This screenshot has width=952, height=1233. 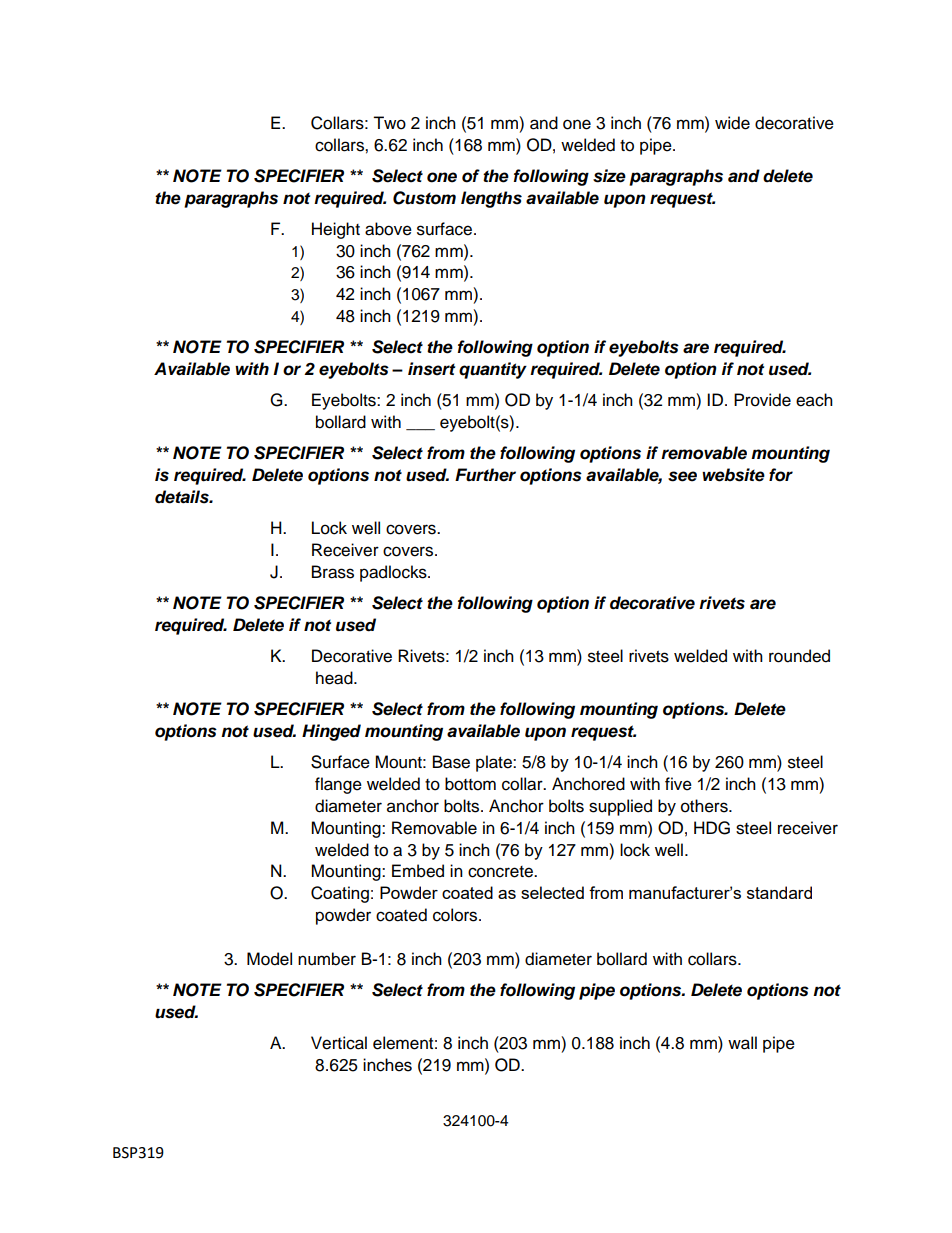 I want to click on five, so click(x=678, y=784).
